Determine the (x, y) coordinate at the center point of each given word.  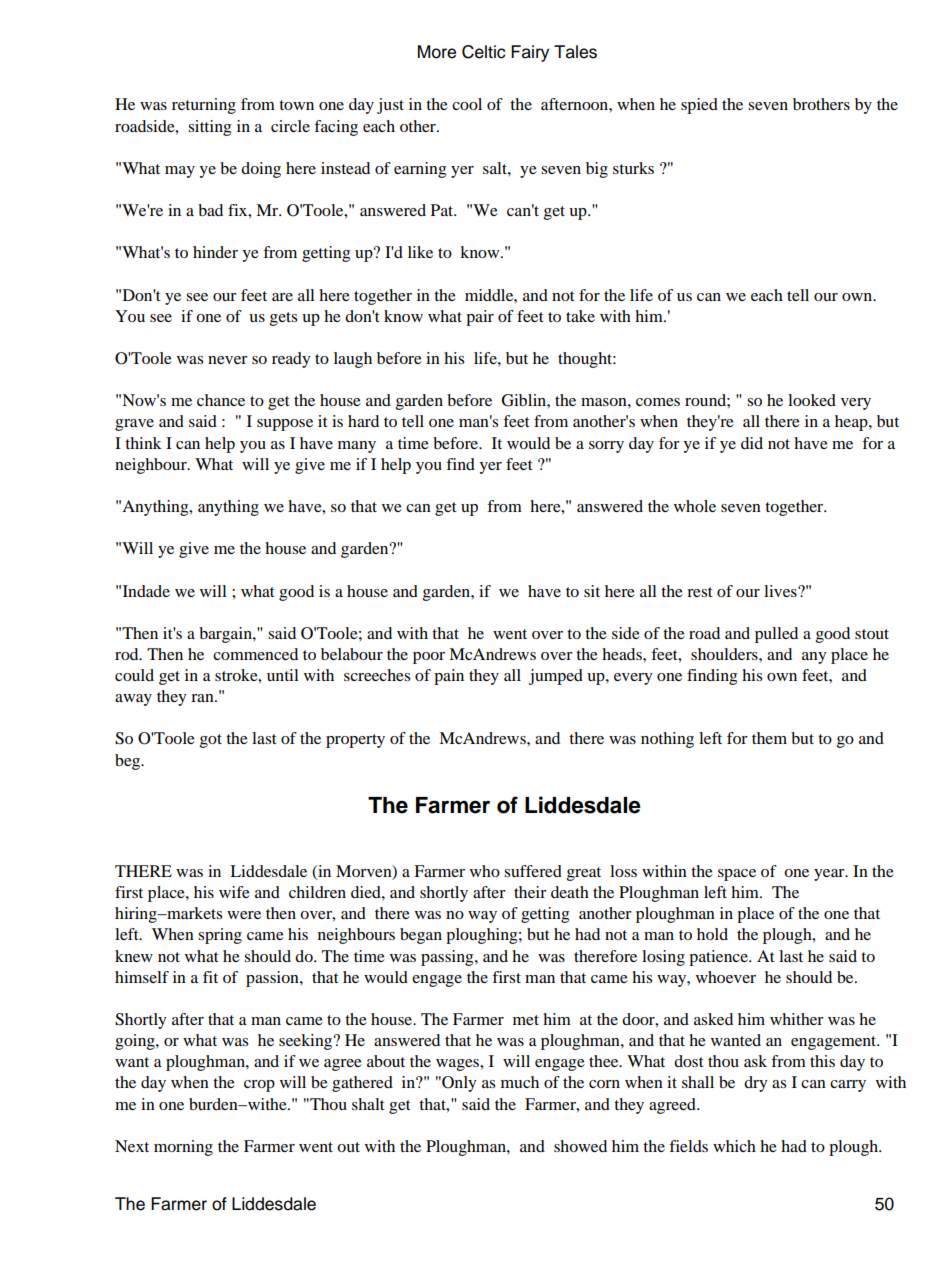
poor (429, 658)
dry (756, 1084)
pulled (776, 635)
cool (467, 104)
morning (183, 1148)
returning (204, 106)
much (520, 1082)
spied (699, 106)
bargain (226, 635)
